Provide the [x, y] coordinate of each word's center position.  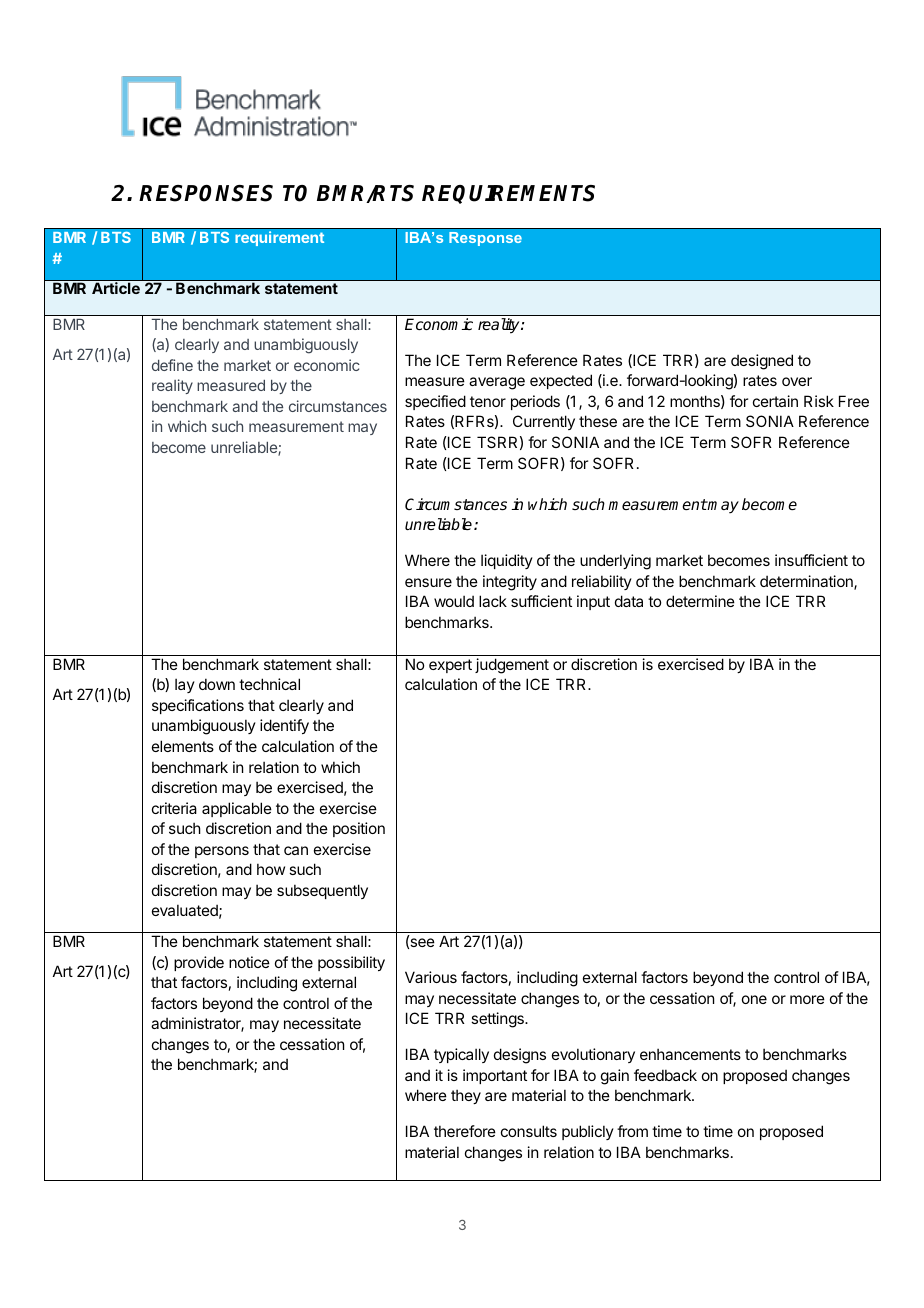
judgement [512, 666]
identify [284, 726]
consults [529, 1131]
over [797, 381]
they [466, 1096]
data [629, 601]
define [172, 365]
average [497, 383]
